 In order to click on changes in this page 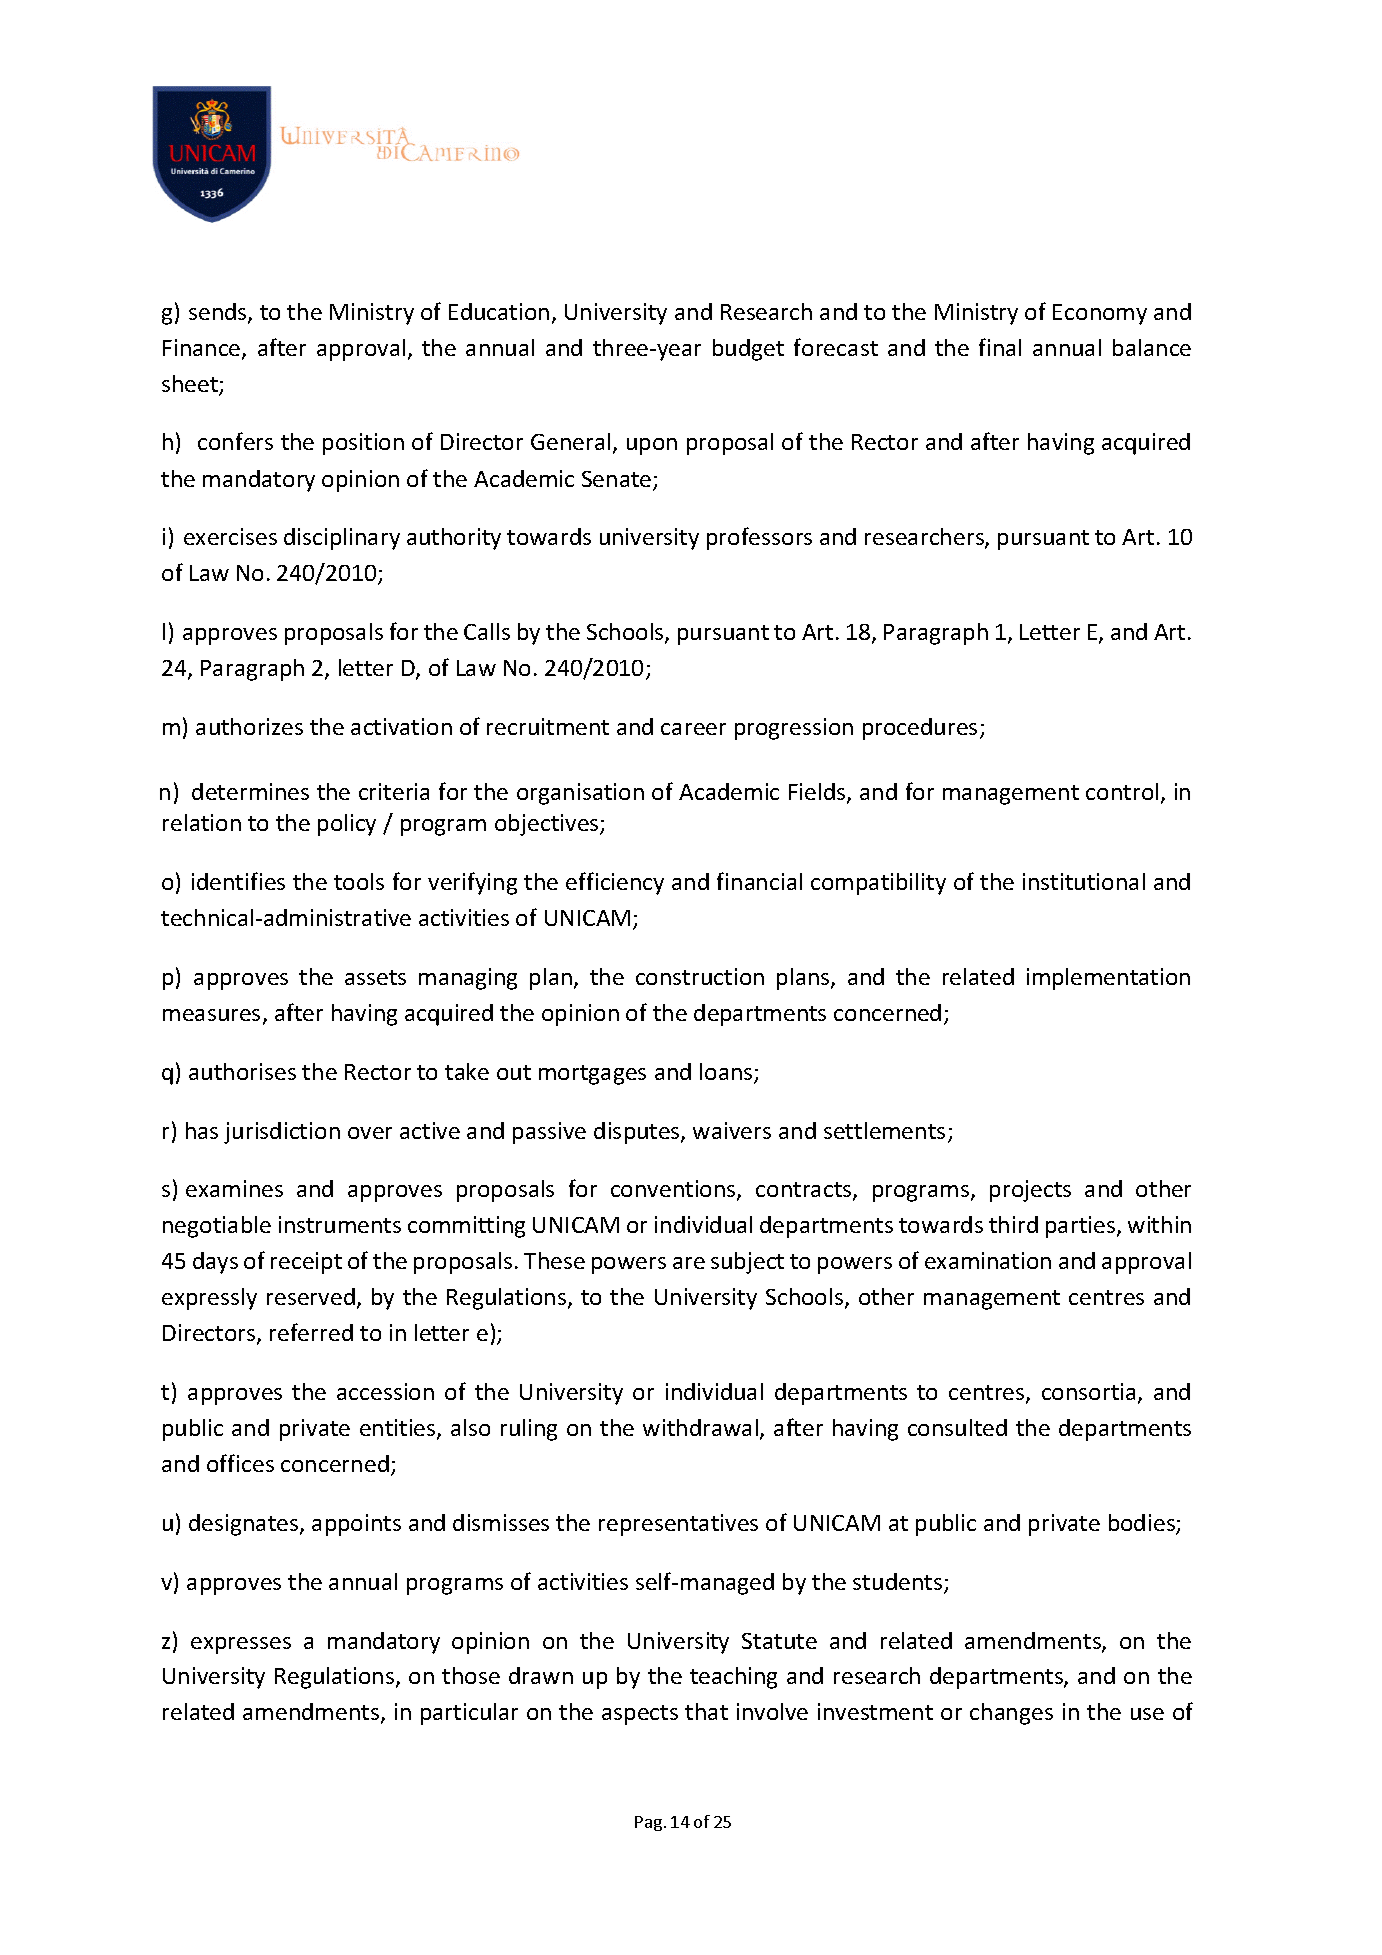, I will do `click(1011, 1714)`.
